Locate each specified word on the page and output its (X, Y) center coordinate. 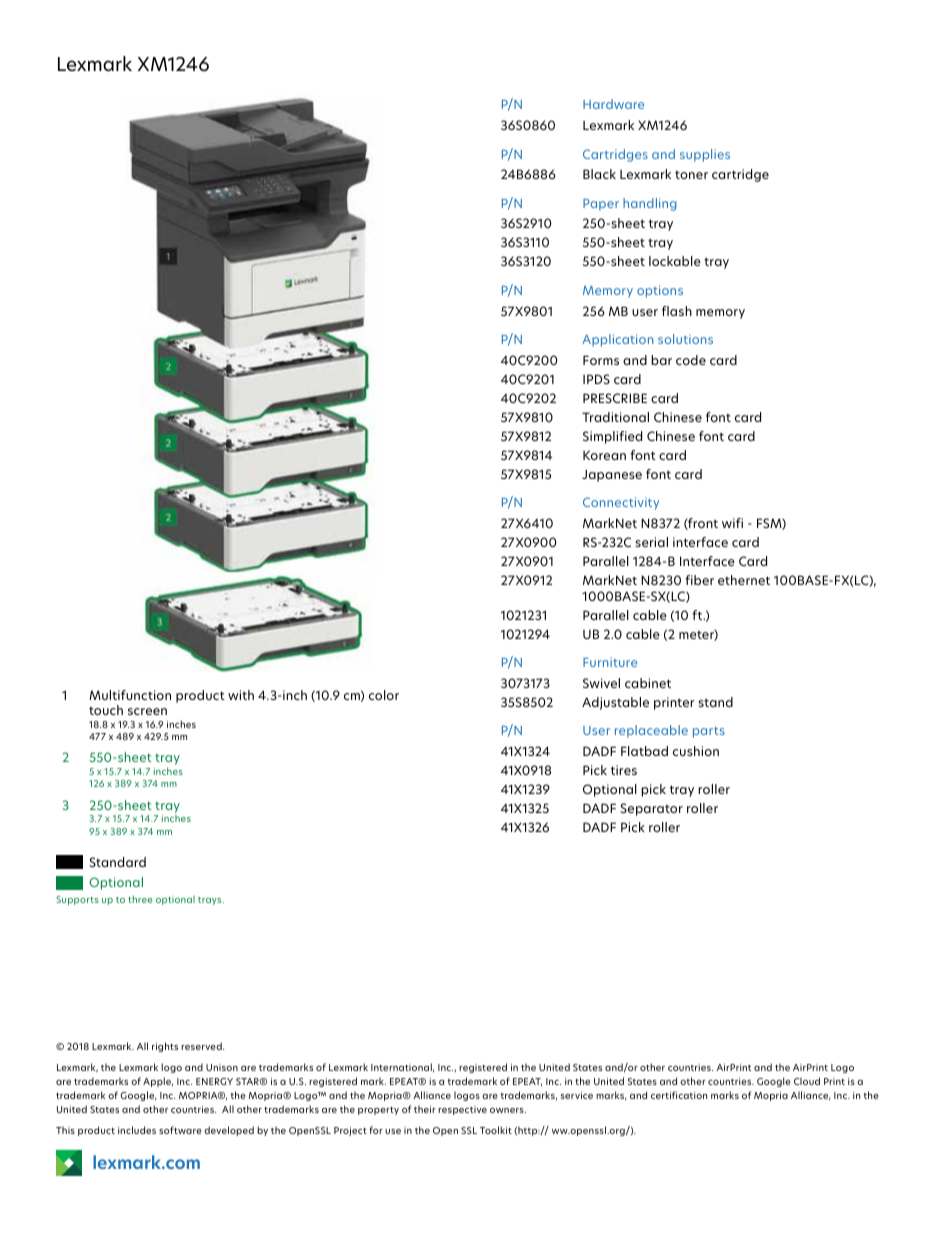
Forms (601, 360)
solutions (685, 339)
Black (599, 174)
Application (617, 340)
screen (147, 711)
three (140, 899)
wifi (732, 523)
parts (709, 732)
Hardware (613, 104)
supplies (705, 155)
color (384, 695)
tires (624, 770)
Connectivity (621, 503)
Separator (651, 809)
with (241, 695)
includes (137, 1130)
